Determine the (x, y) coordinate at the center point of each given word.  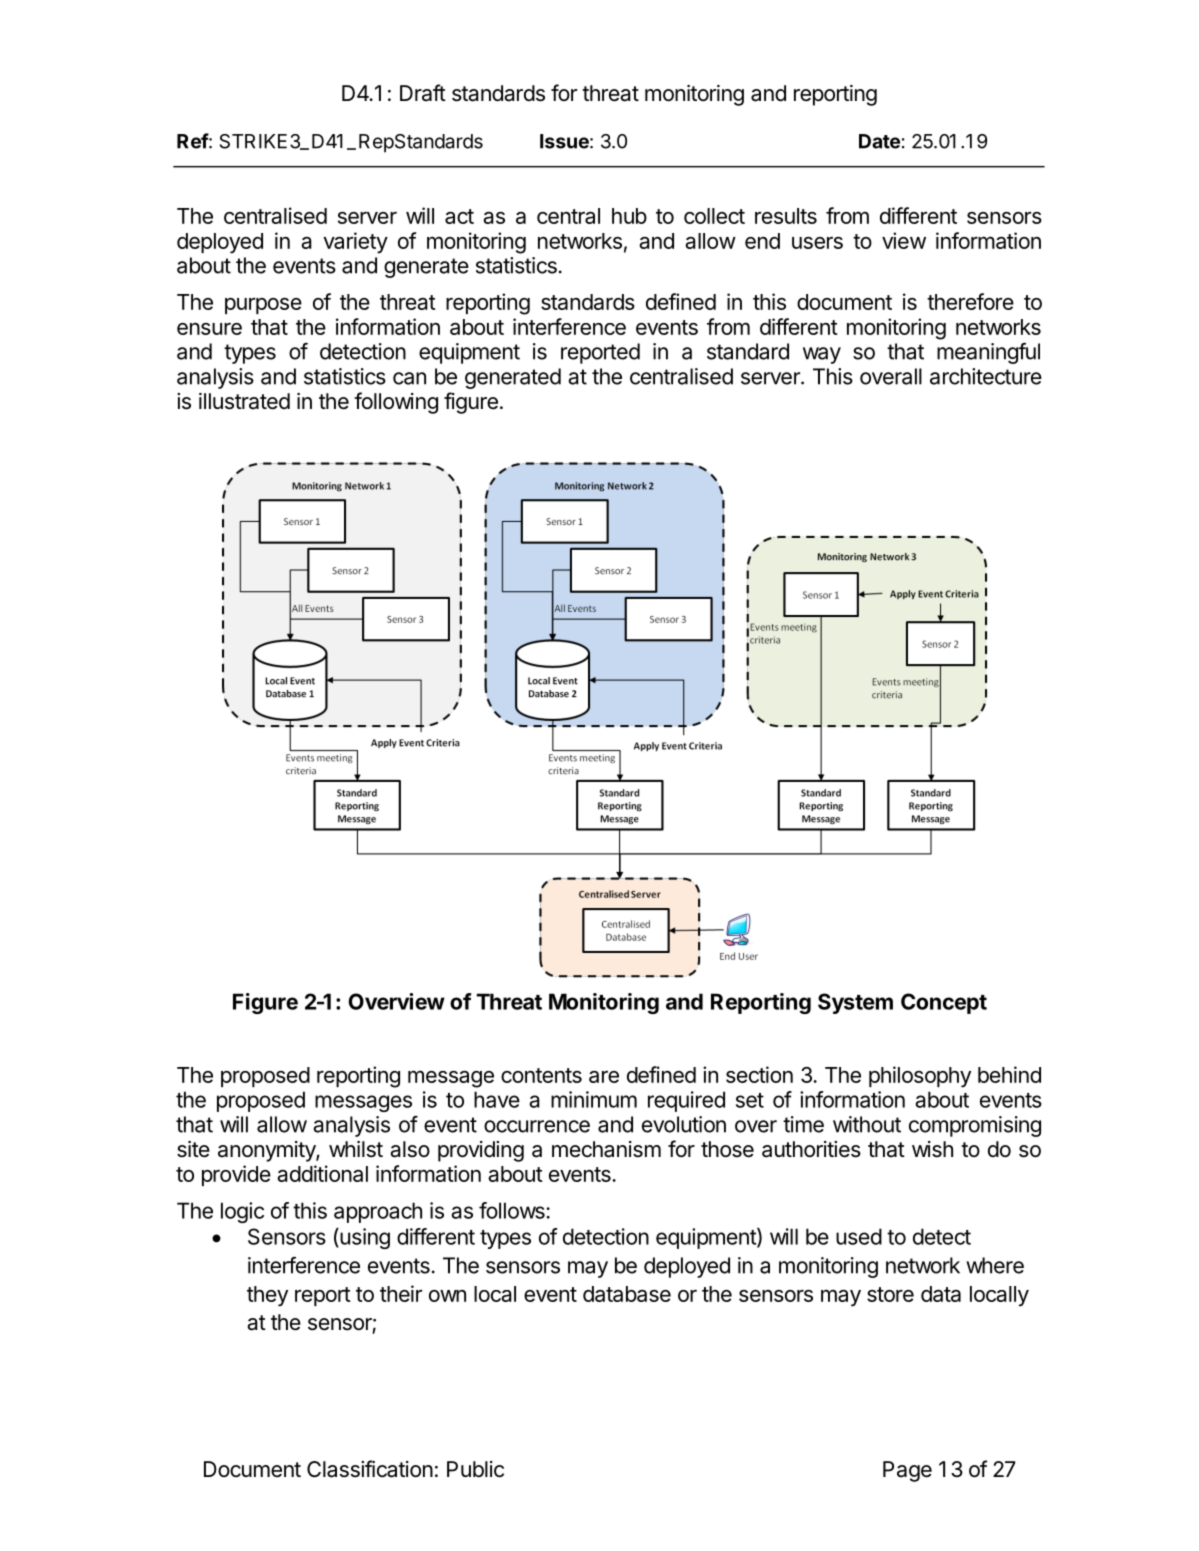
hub (629, 216)
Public (475, 1469)
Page (907, 1471)
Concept (944, 1003)
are (604, 1077)
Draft (423, 93)
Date (879, 141)
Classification (370, 1469)
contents (541, 1075)
